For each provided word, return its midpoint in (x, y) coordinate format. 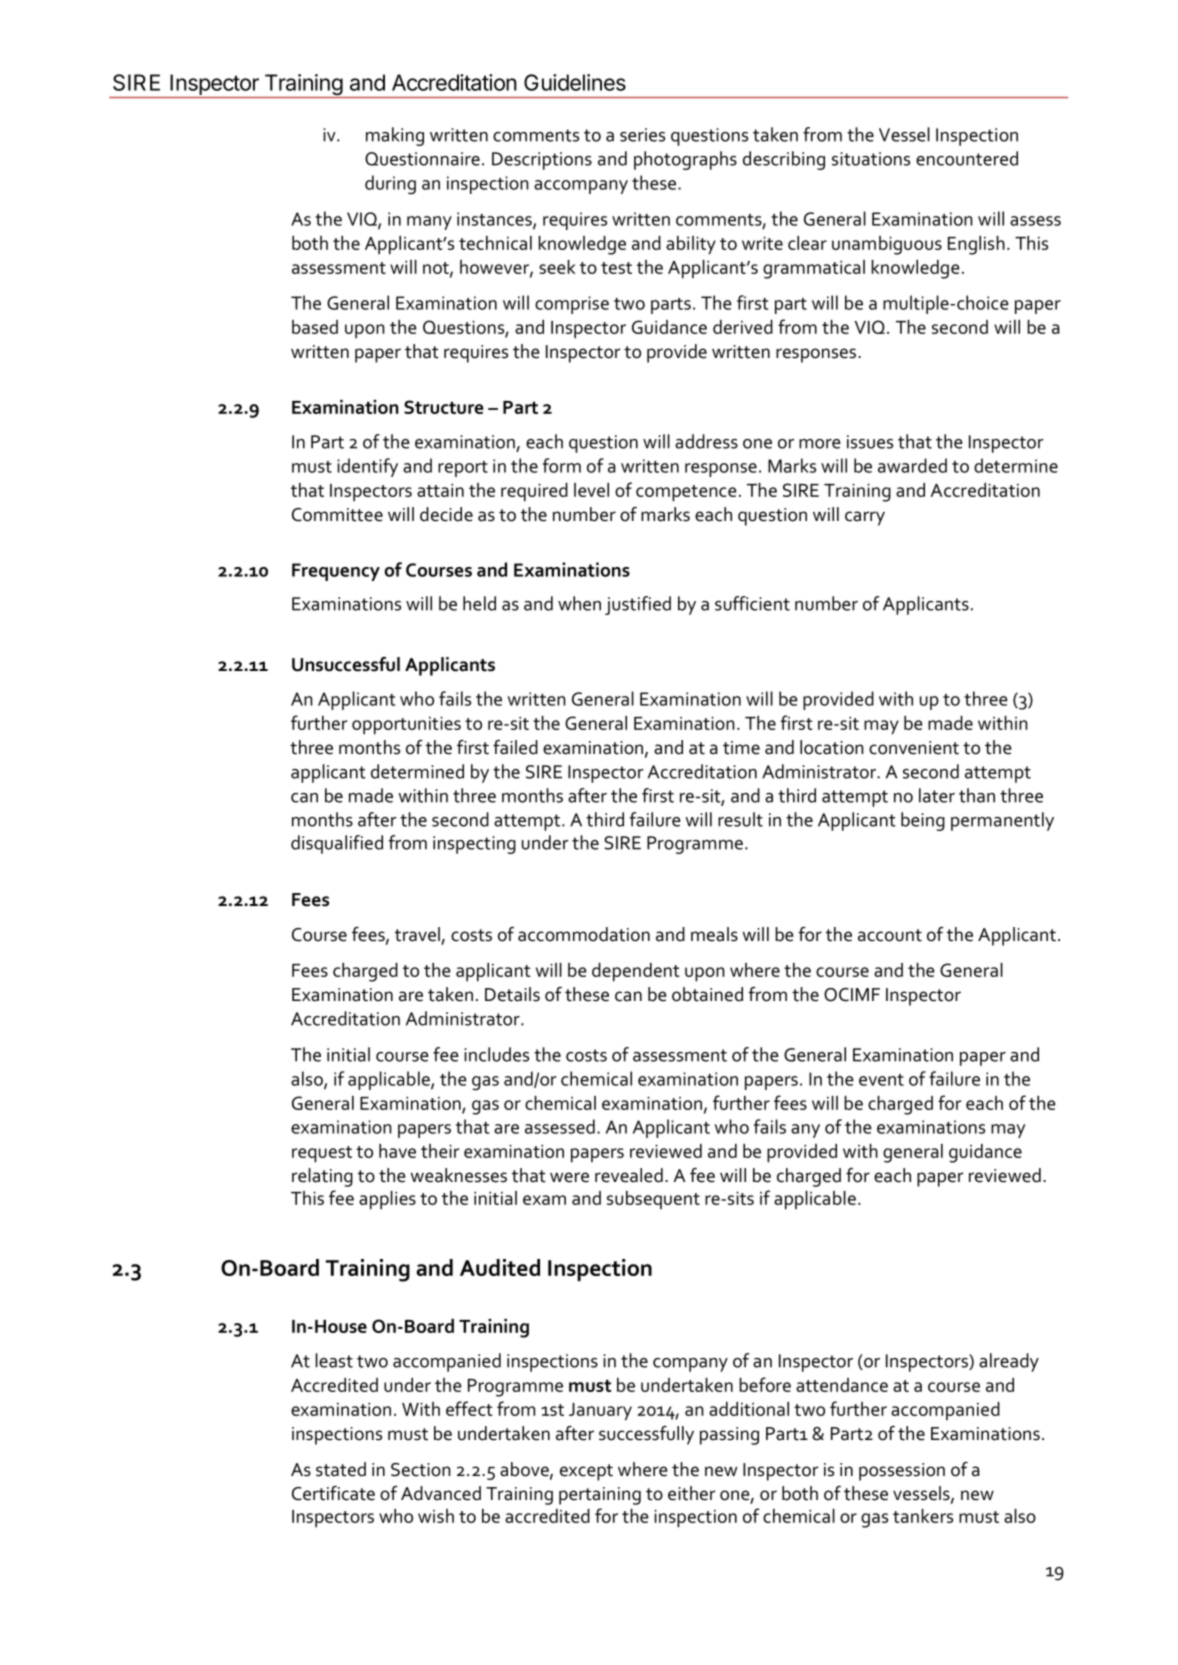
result (740, 819)
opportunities (406, 726)
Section (421, 1470)
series (642, 135)
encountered (967, 158)
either (692, 1493)
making (395, 136)
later (937, 795)
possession (902, 1472)
